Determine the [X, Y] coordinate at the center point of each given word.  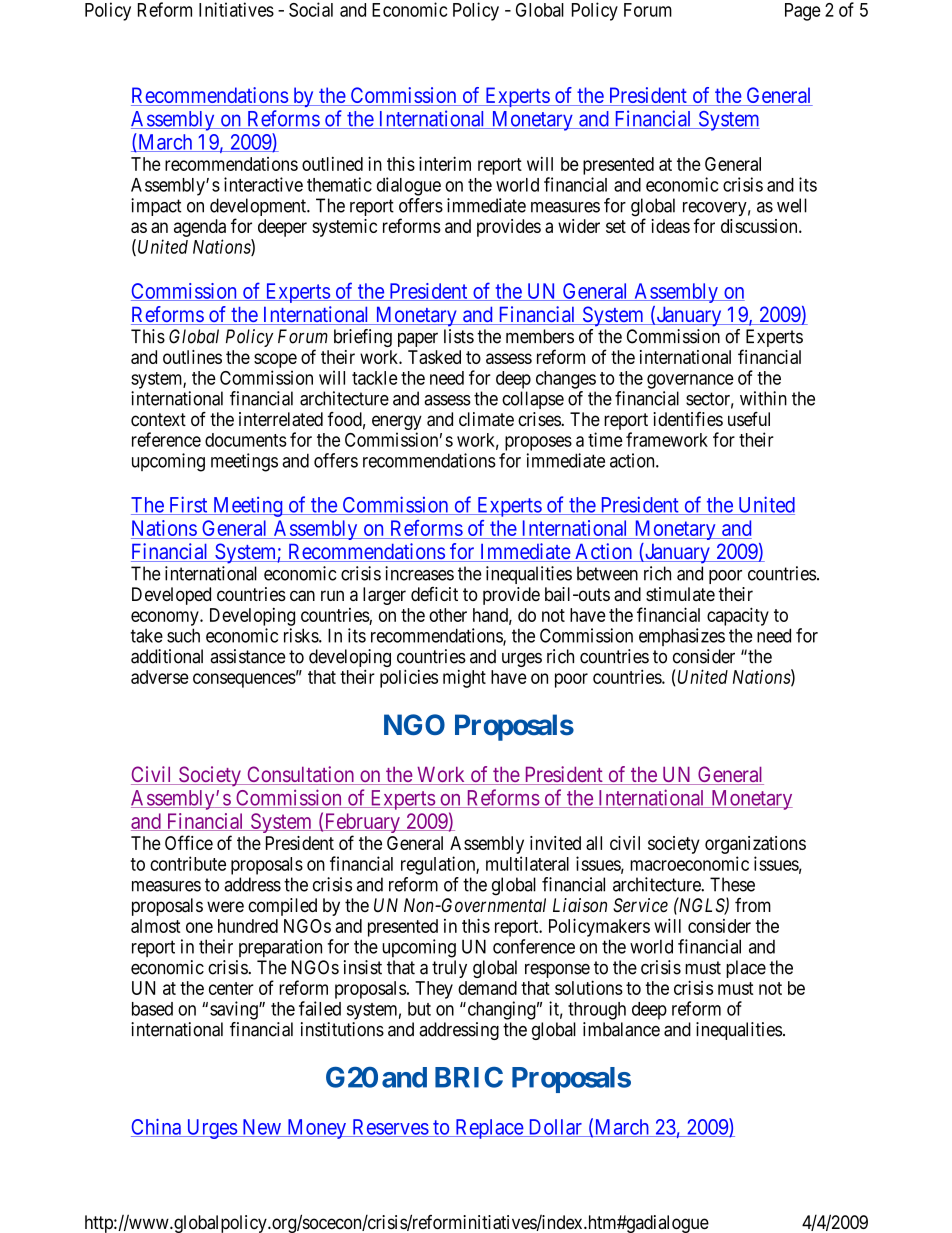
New [261, 1128]
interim [445, 163]
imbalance [621, 1029]
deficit [434, 594]
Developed [171, 596]
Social [311, 9]
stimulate [680, 594]
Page [803, 12]
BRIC [469, 1077]
